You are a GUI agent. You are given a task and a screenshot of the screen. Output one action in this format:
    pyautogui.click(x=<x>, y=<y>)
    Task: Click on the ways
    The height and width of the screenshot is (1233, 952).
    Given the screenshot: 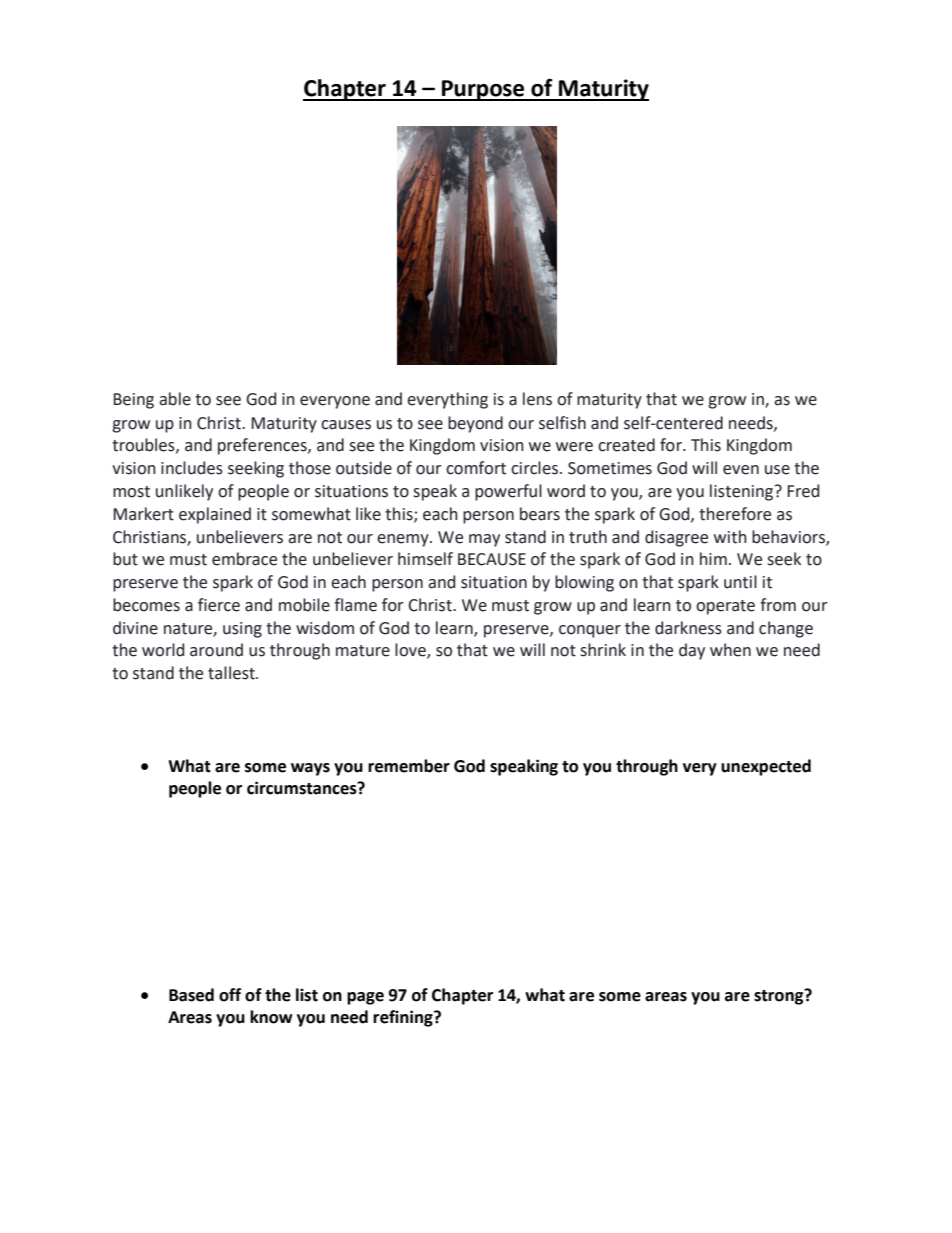 What is the action you would take?
    pyautogui.click(x=310, y=769)
